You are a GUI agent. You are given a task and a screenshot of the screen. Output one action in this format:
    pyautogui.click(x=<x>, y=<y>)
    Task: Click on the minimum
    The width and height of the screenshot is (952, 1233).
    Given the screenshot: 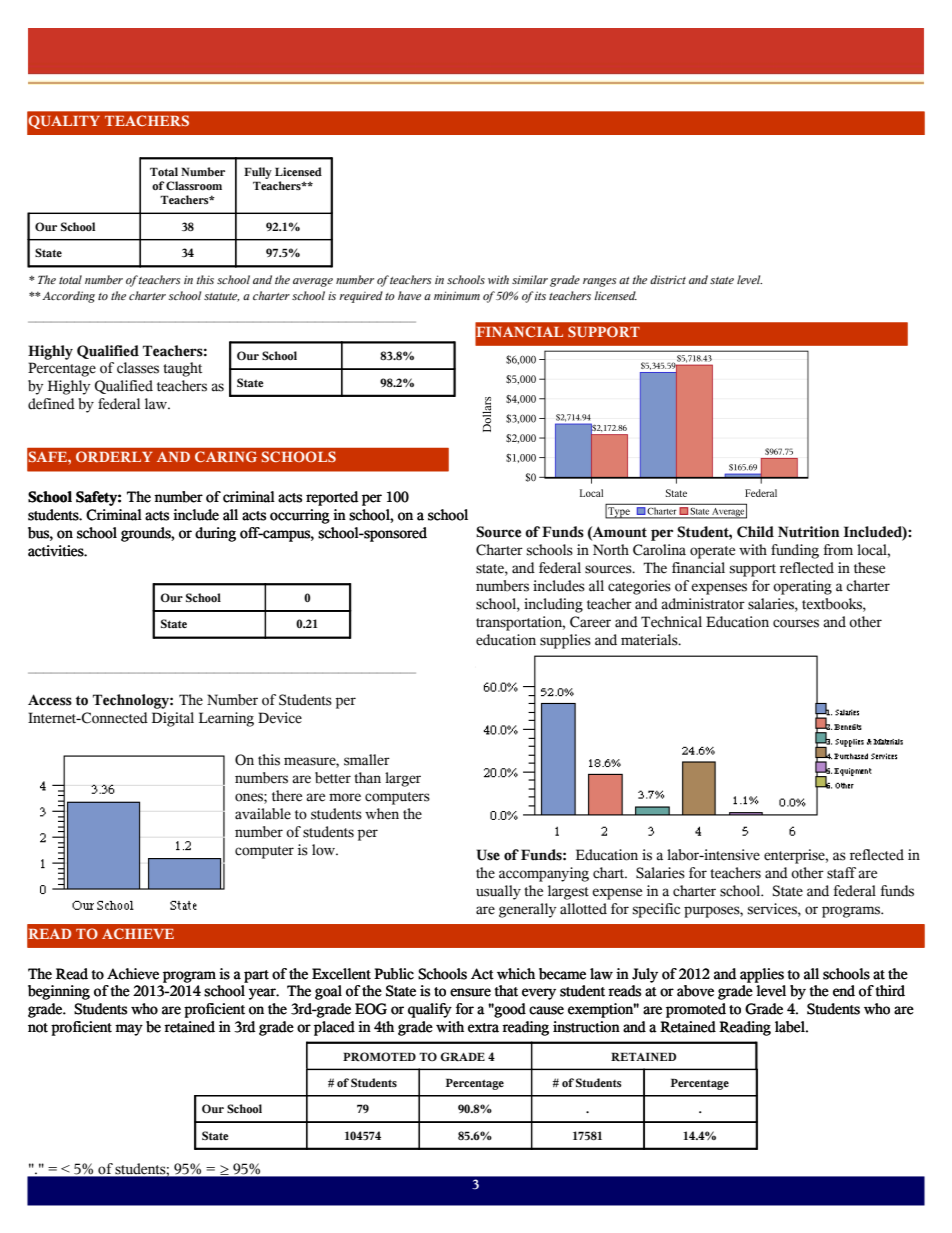 What is the action you would take?
    pyautogui.click(x=457, y=295)
